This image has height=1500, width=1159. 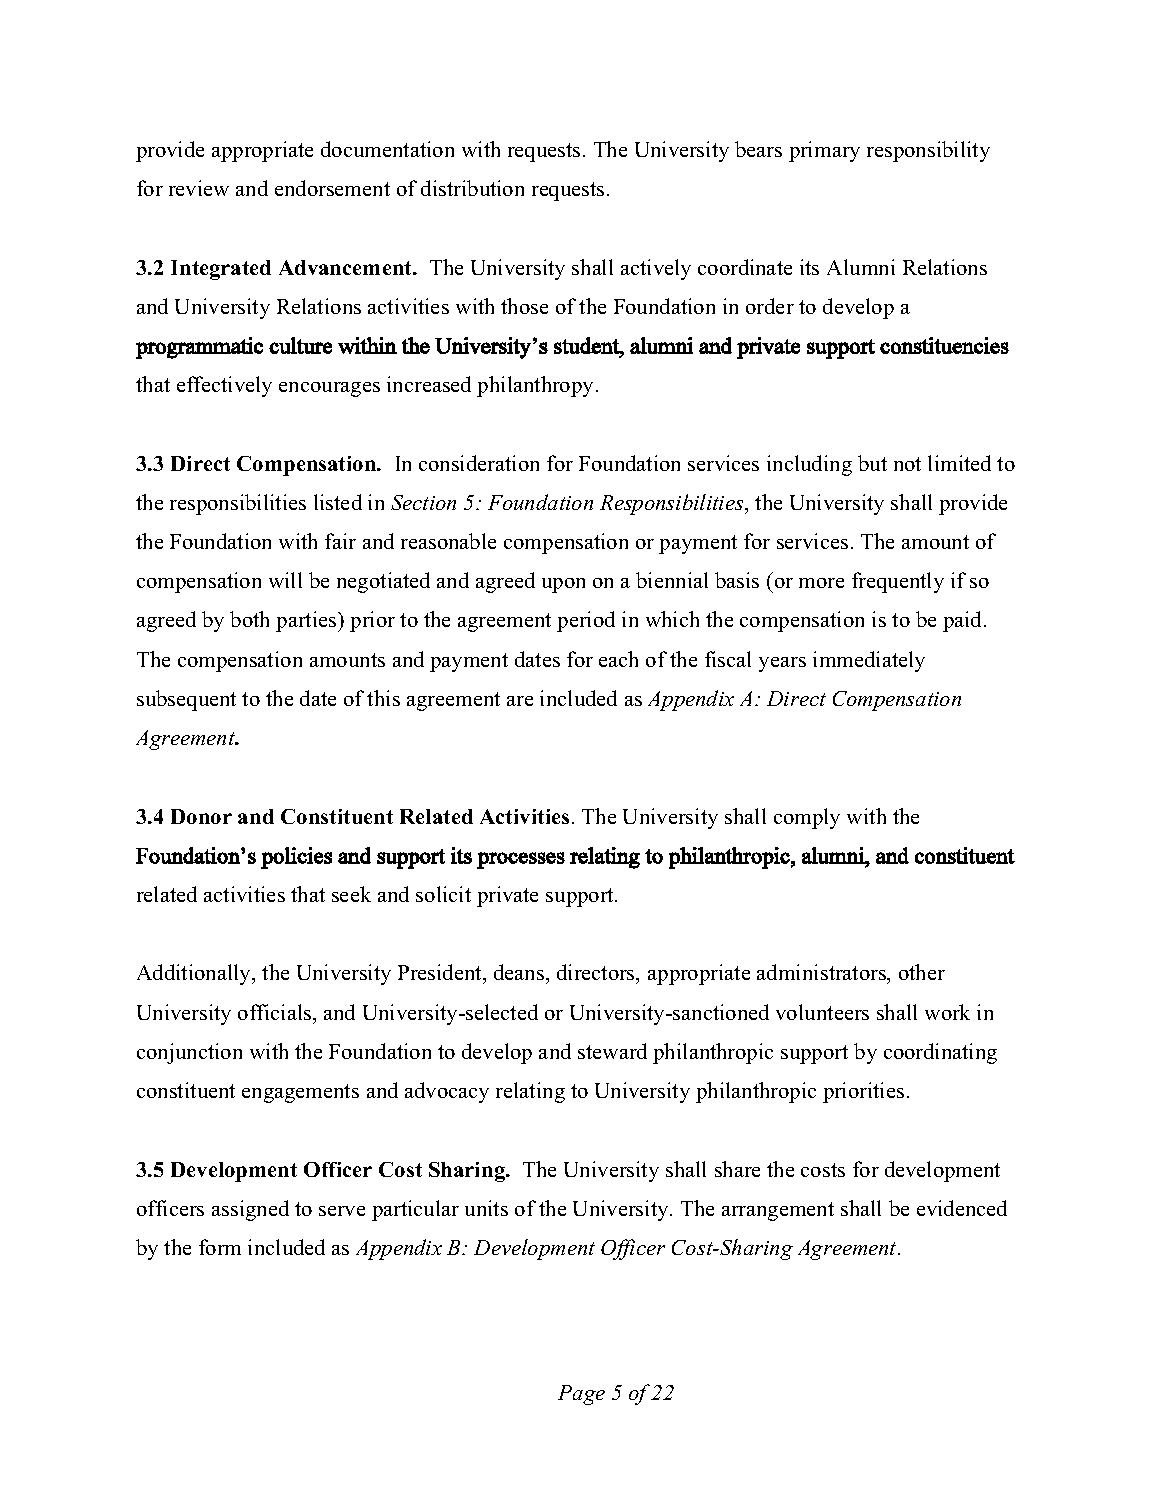 What do you see at coordinates (329, 389) in the image?
I see `encourages` at bounding box center [329, 389].
